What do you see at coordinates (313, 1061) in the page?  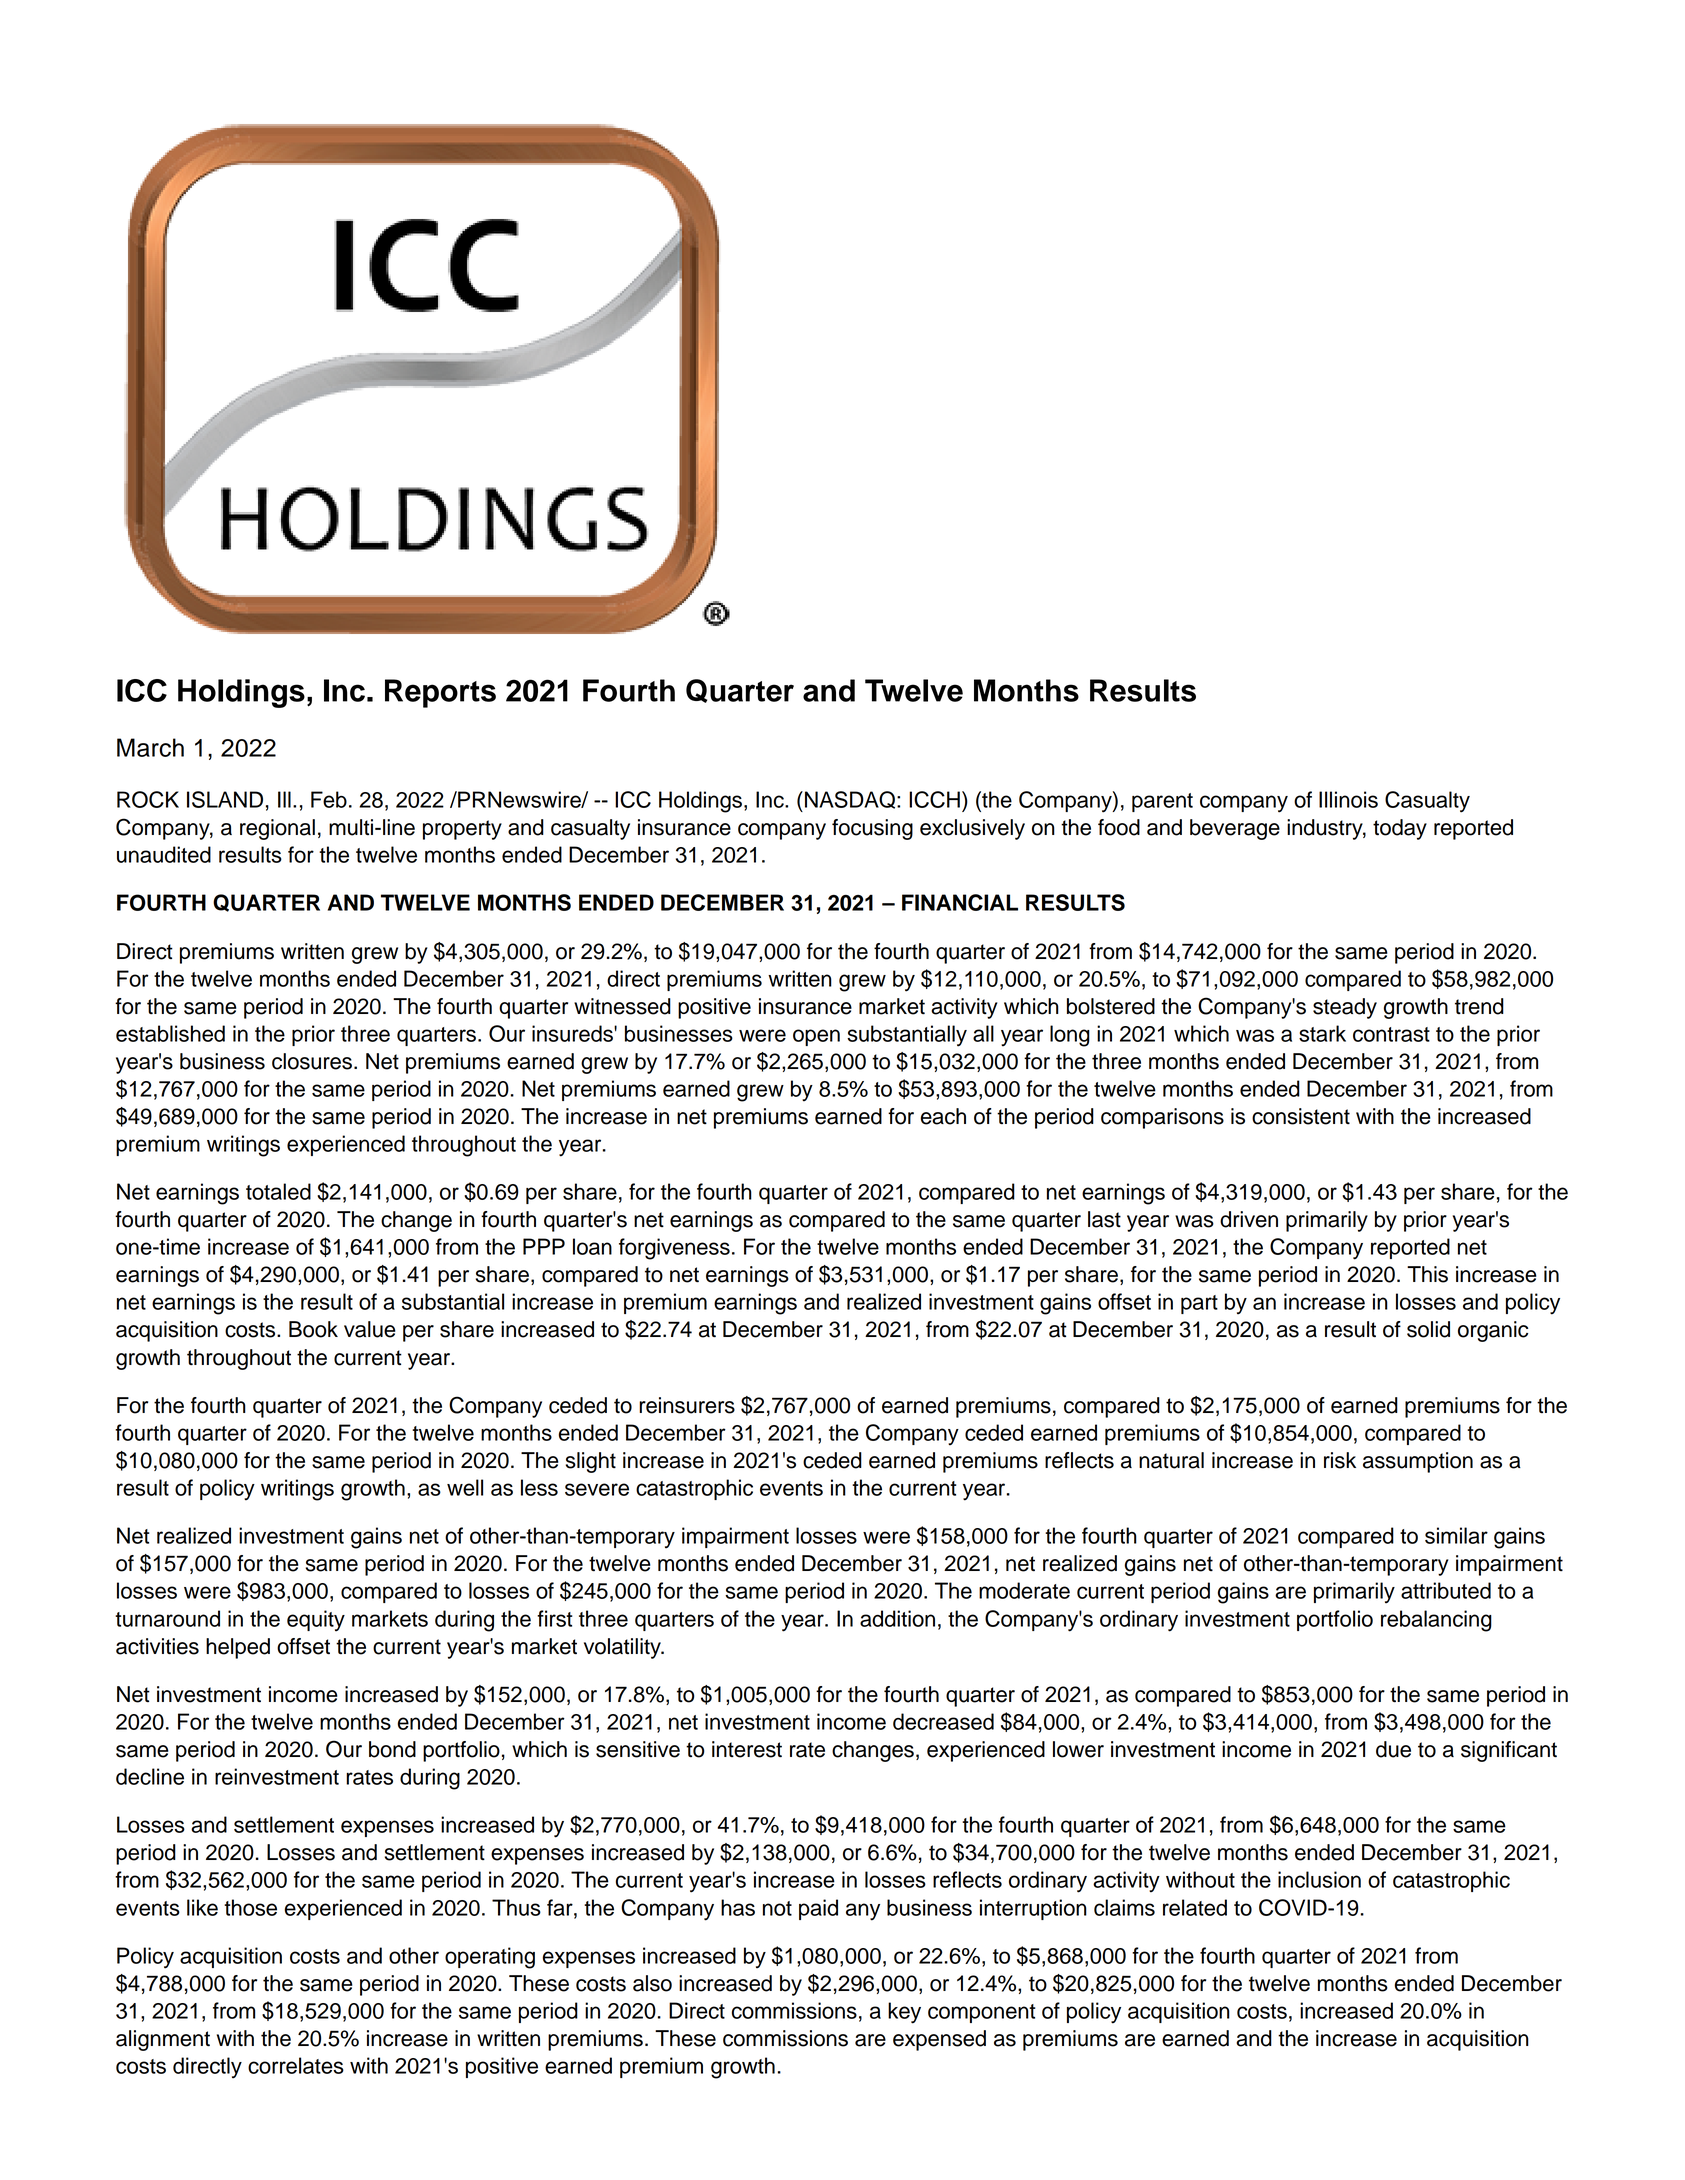 I see `closures` at bounding box center [313, 1061].
